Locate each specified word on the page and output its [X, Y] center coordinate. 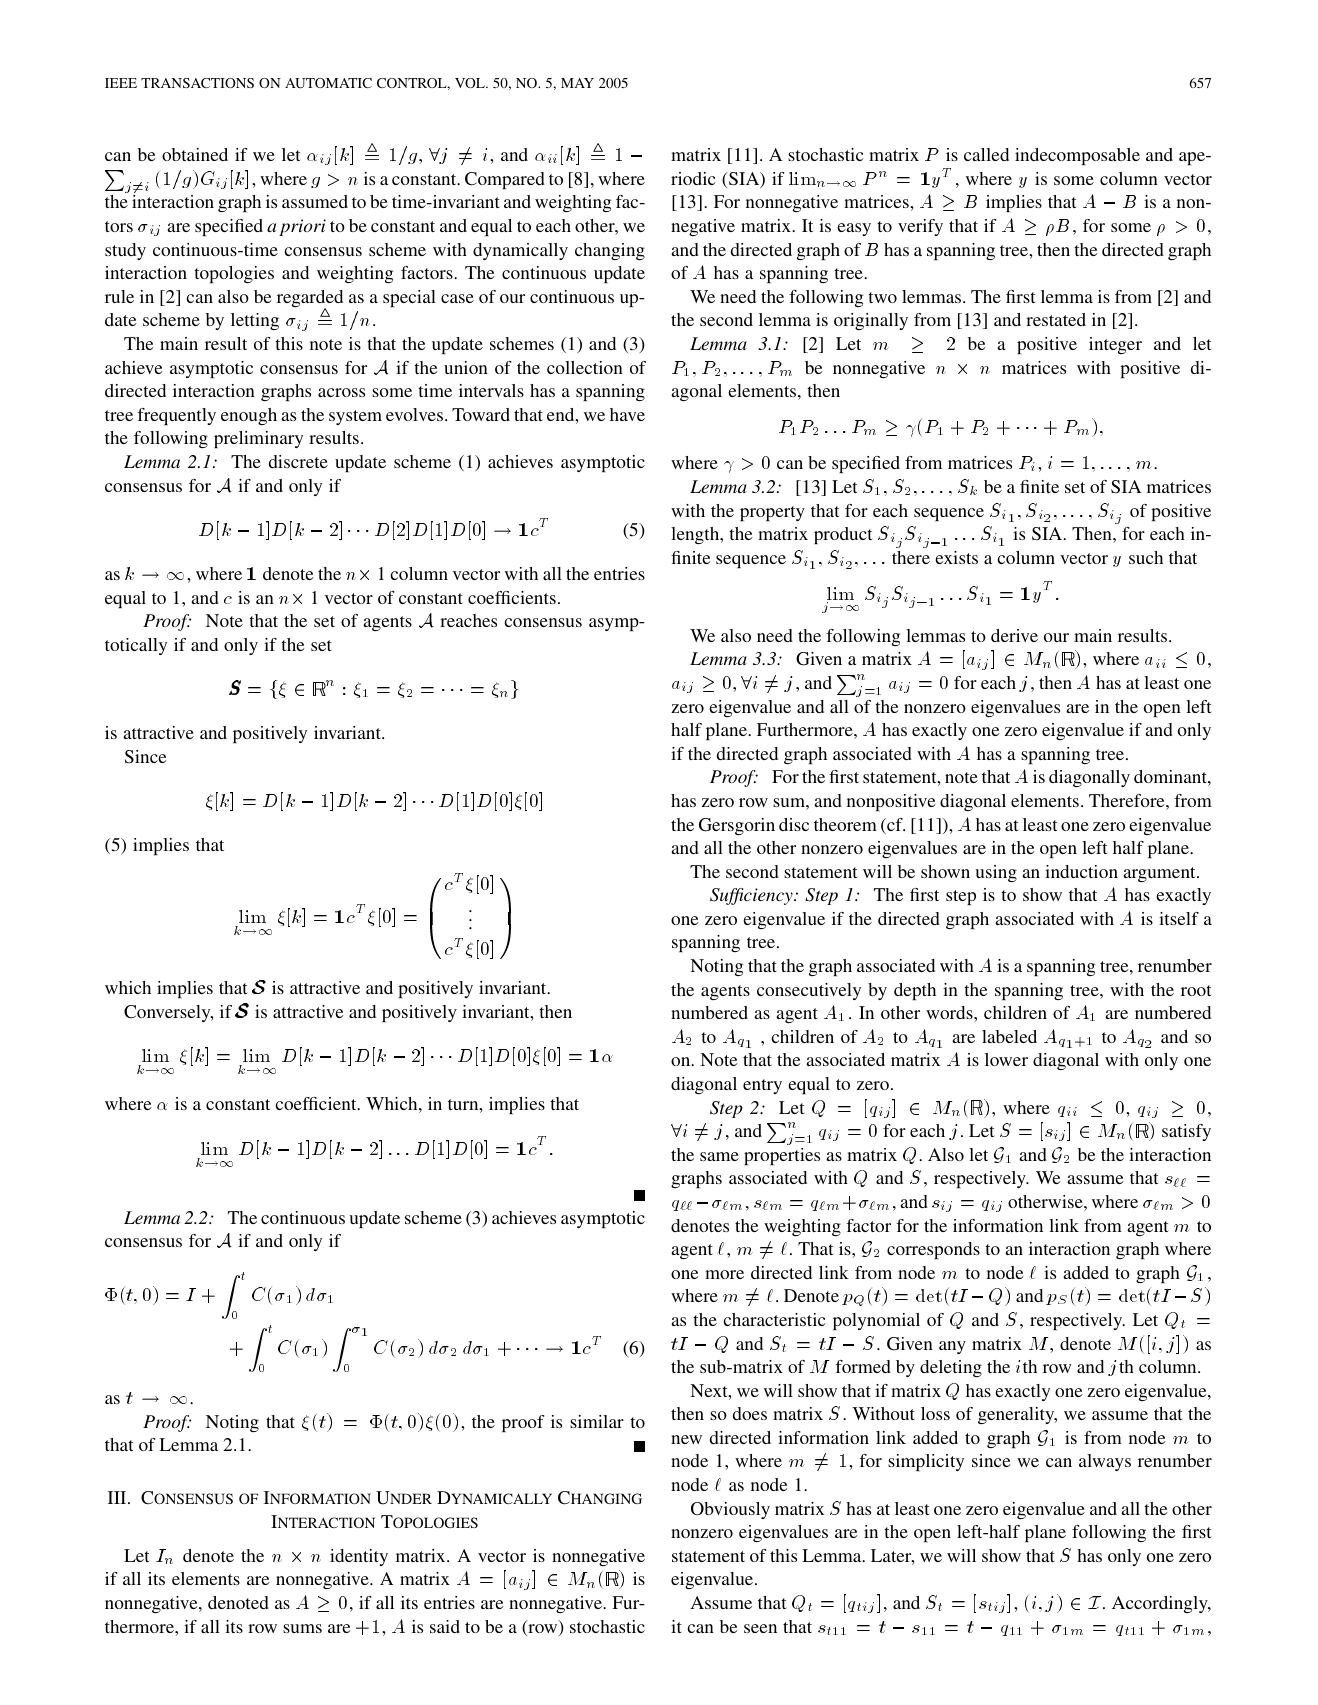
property [772, 513]
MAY [577, 83]
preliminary [258, 439]
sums [302, 1628]
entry [762, 1086]
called [986, 154]
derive [1014, 635]
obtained [195, 154]
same [719, 1156]
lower [1006, 1059]
